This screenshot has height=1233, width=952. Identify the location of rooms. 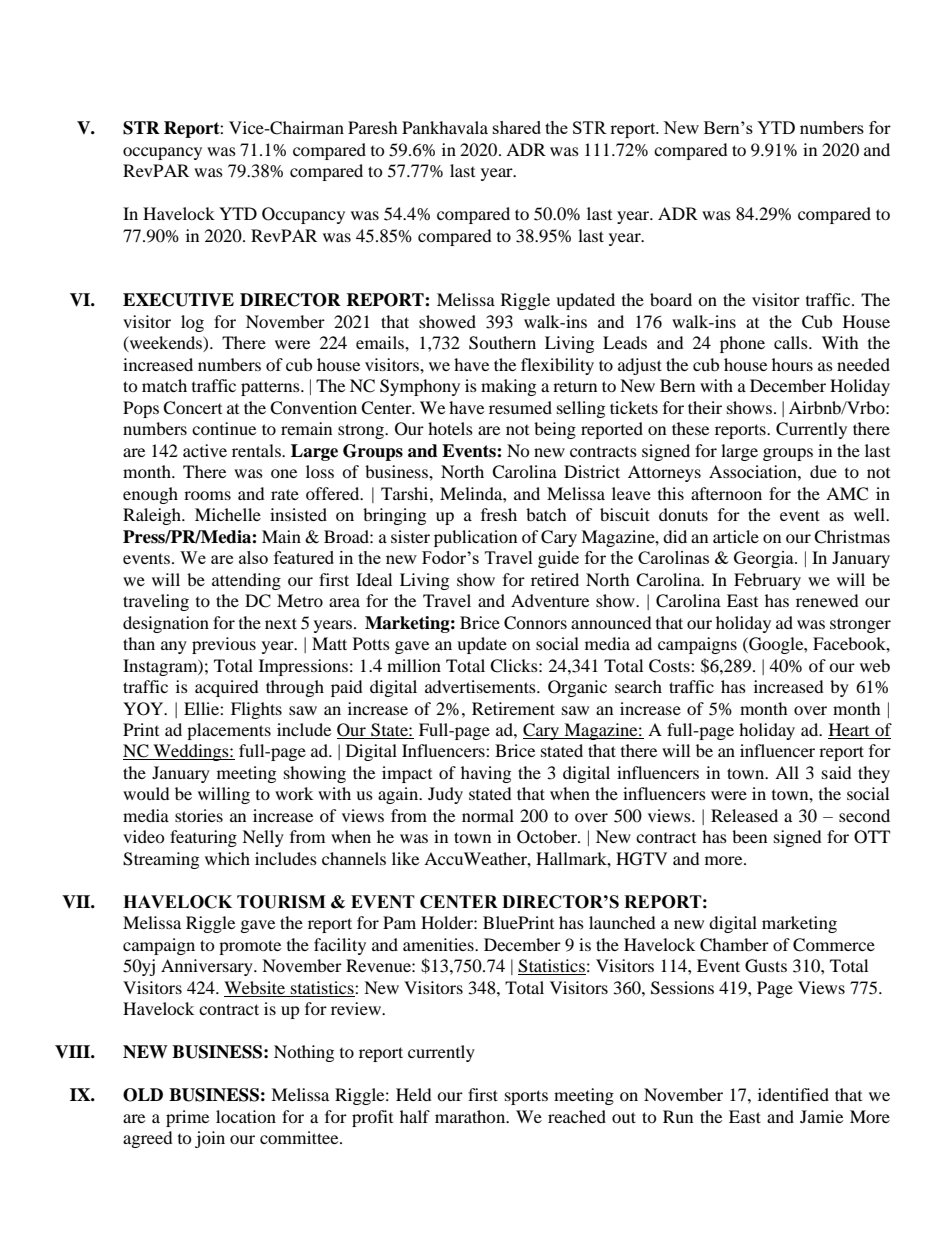
(207, 495).
